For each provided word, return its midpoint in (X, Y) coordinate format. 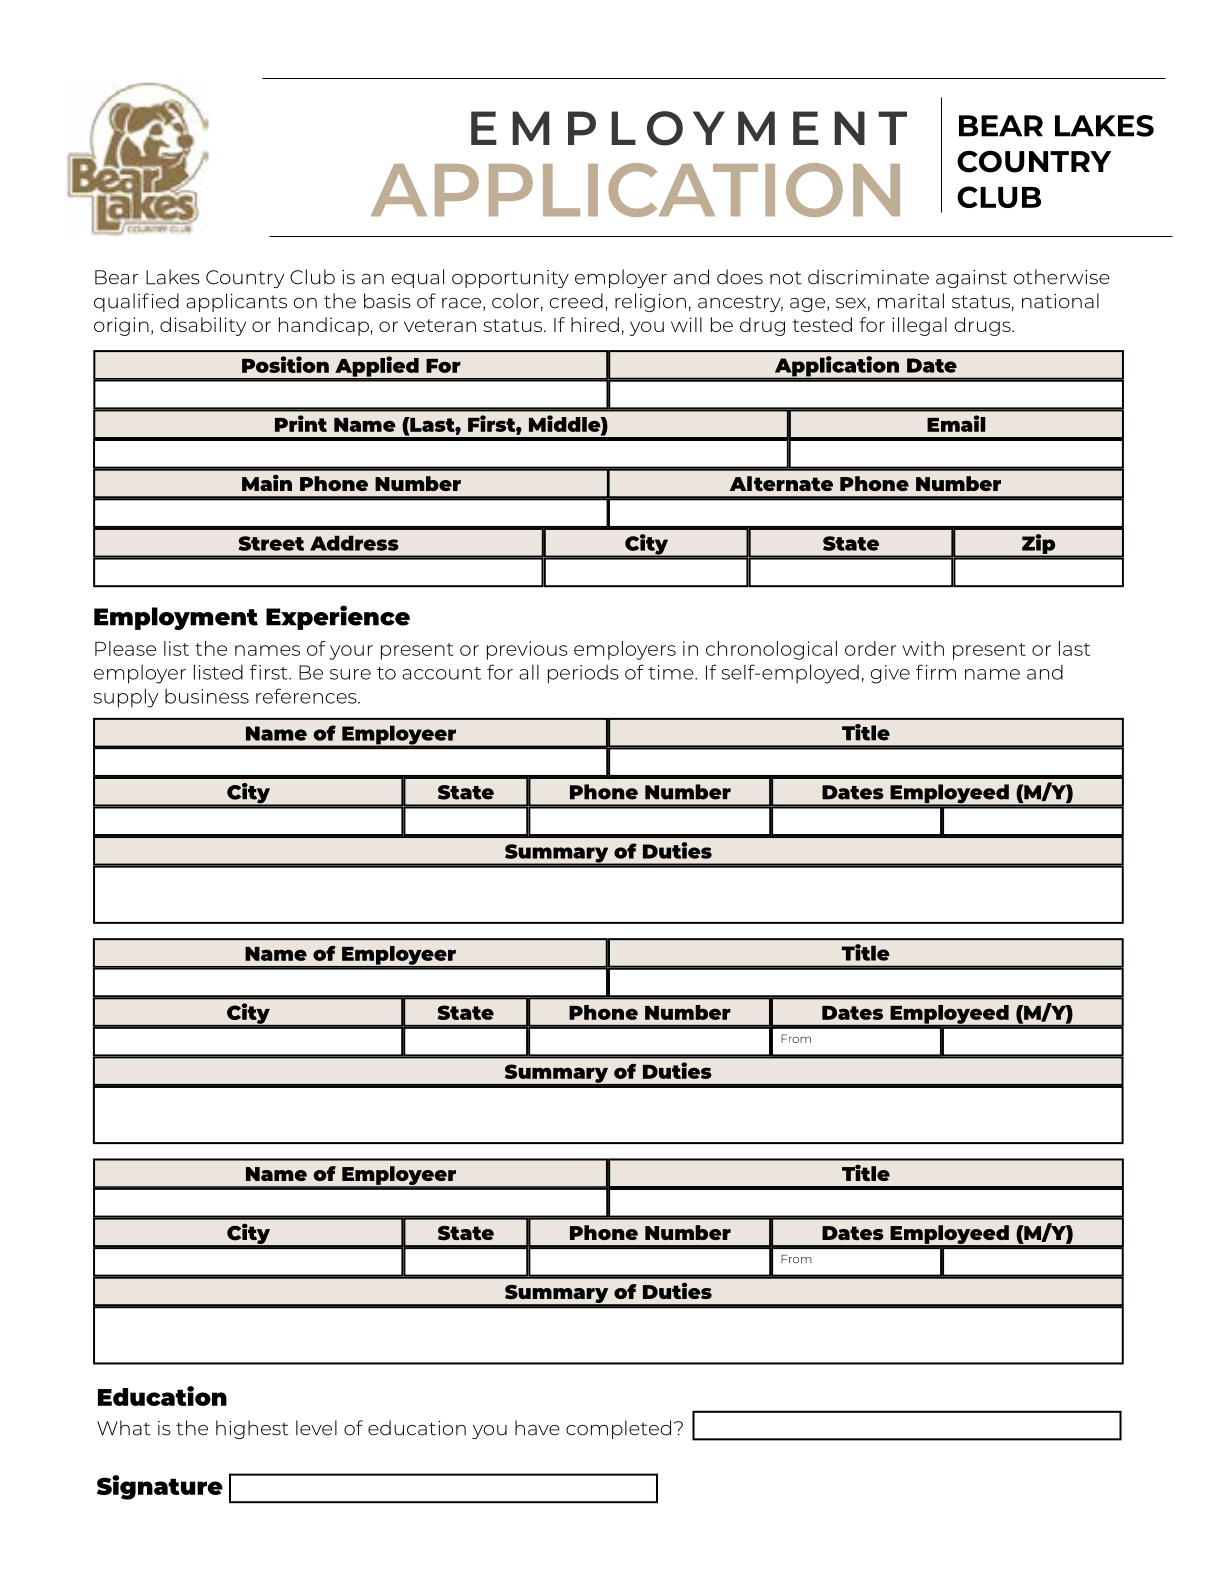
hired (595, 324)
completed (618, 1429)
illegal (919, 326)
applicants (236, 302)
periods (583, 674)
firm (936, 672)
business (207, 696)
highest (252, 1429)
